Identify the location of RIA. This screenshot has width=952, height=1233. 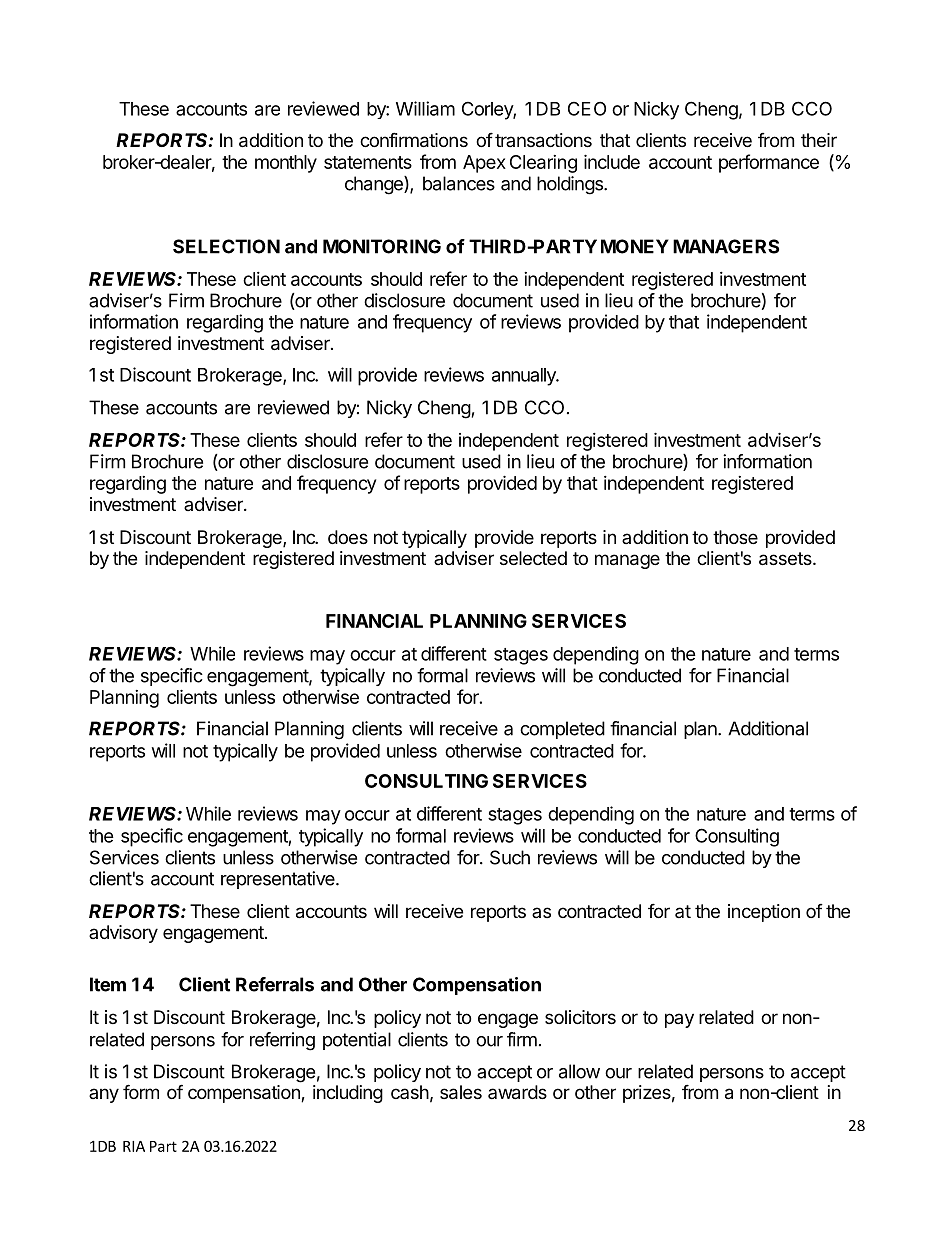
(134, 1146).
